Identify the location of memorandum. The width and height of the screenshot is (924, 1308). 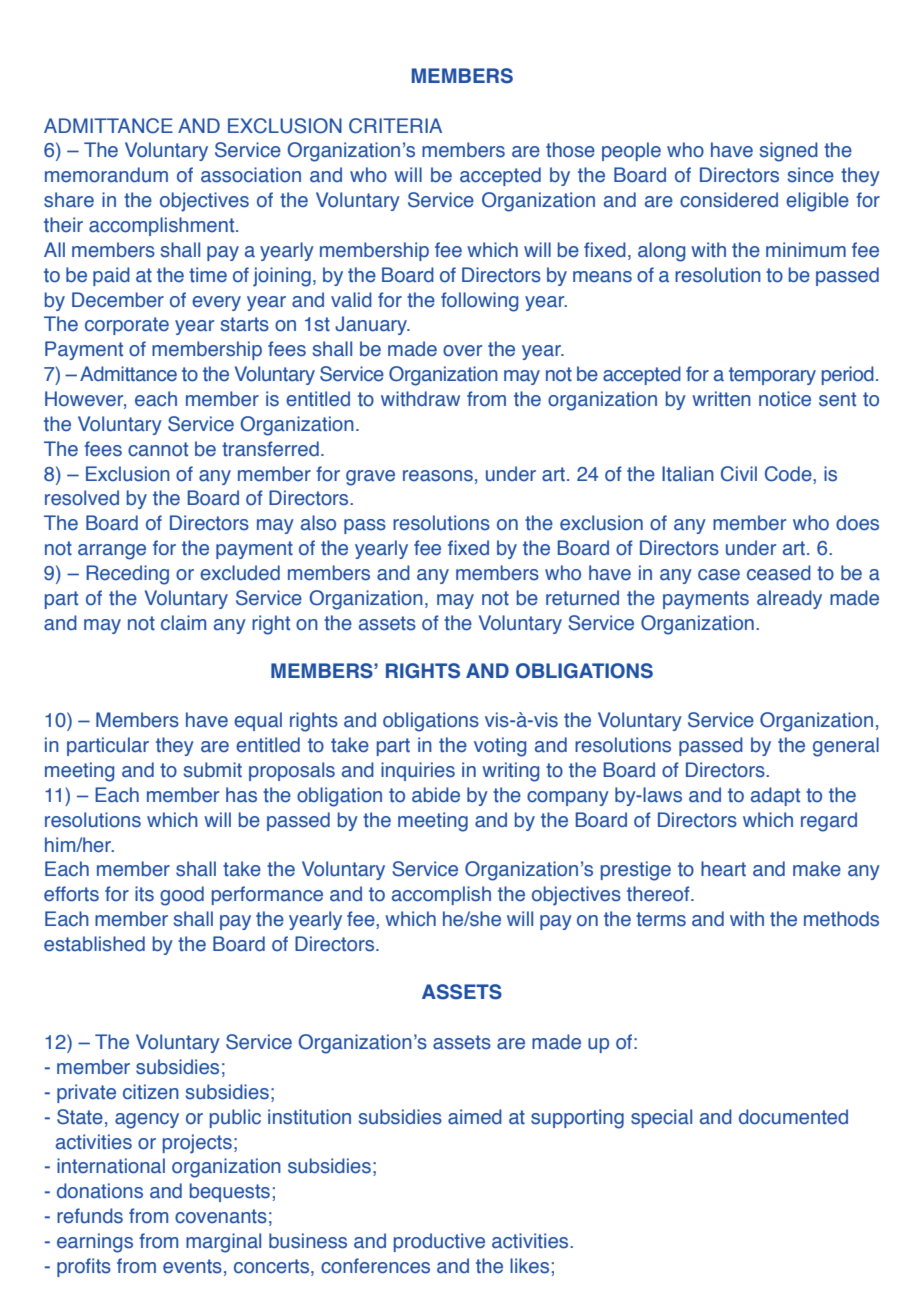
(106, 175).
